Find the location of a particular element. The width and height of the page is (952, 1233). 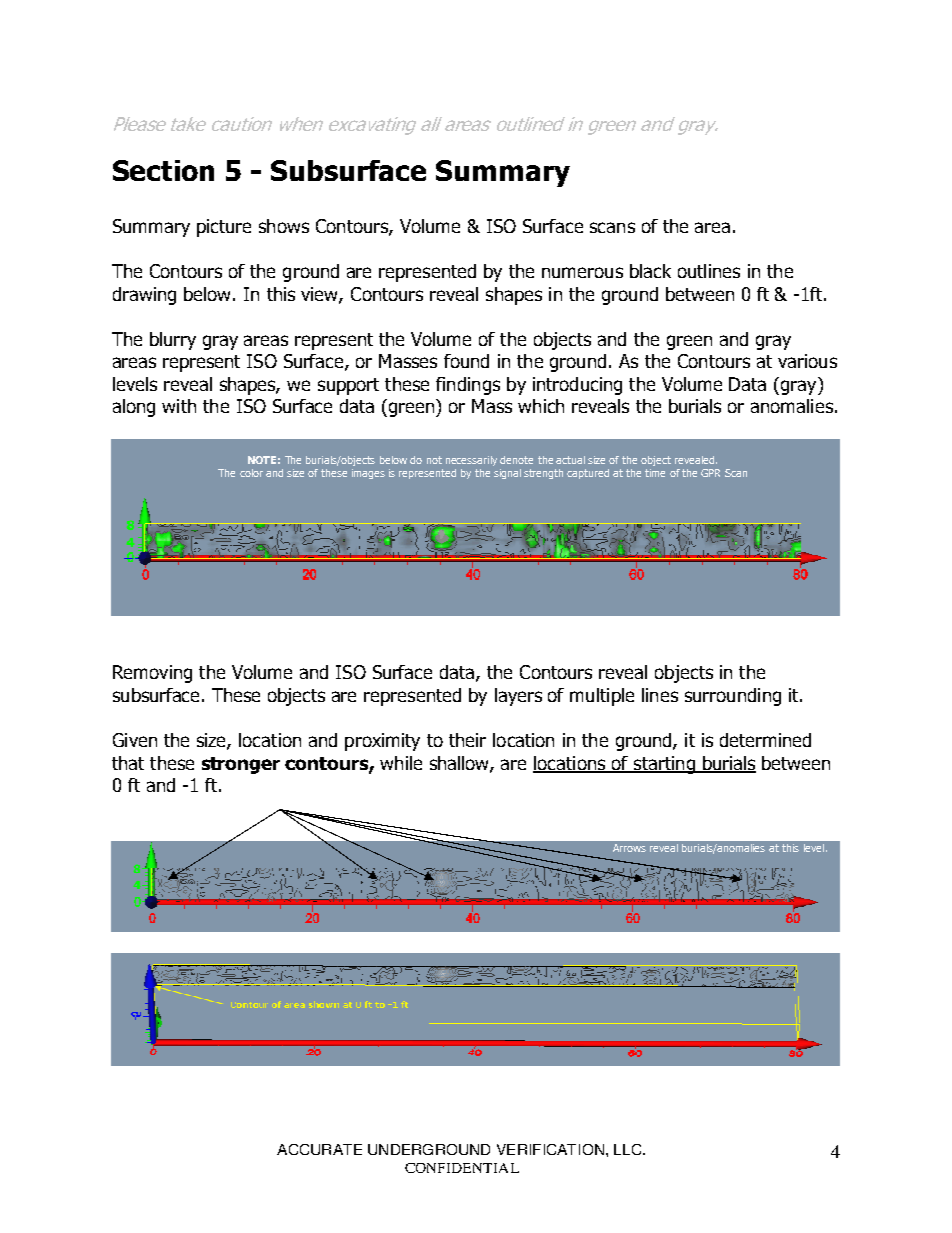

LLC is located at coordinates (629, 1149).
